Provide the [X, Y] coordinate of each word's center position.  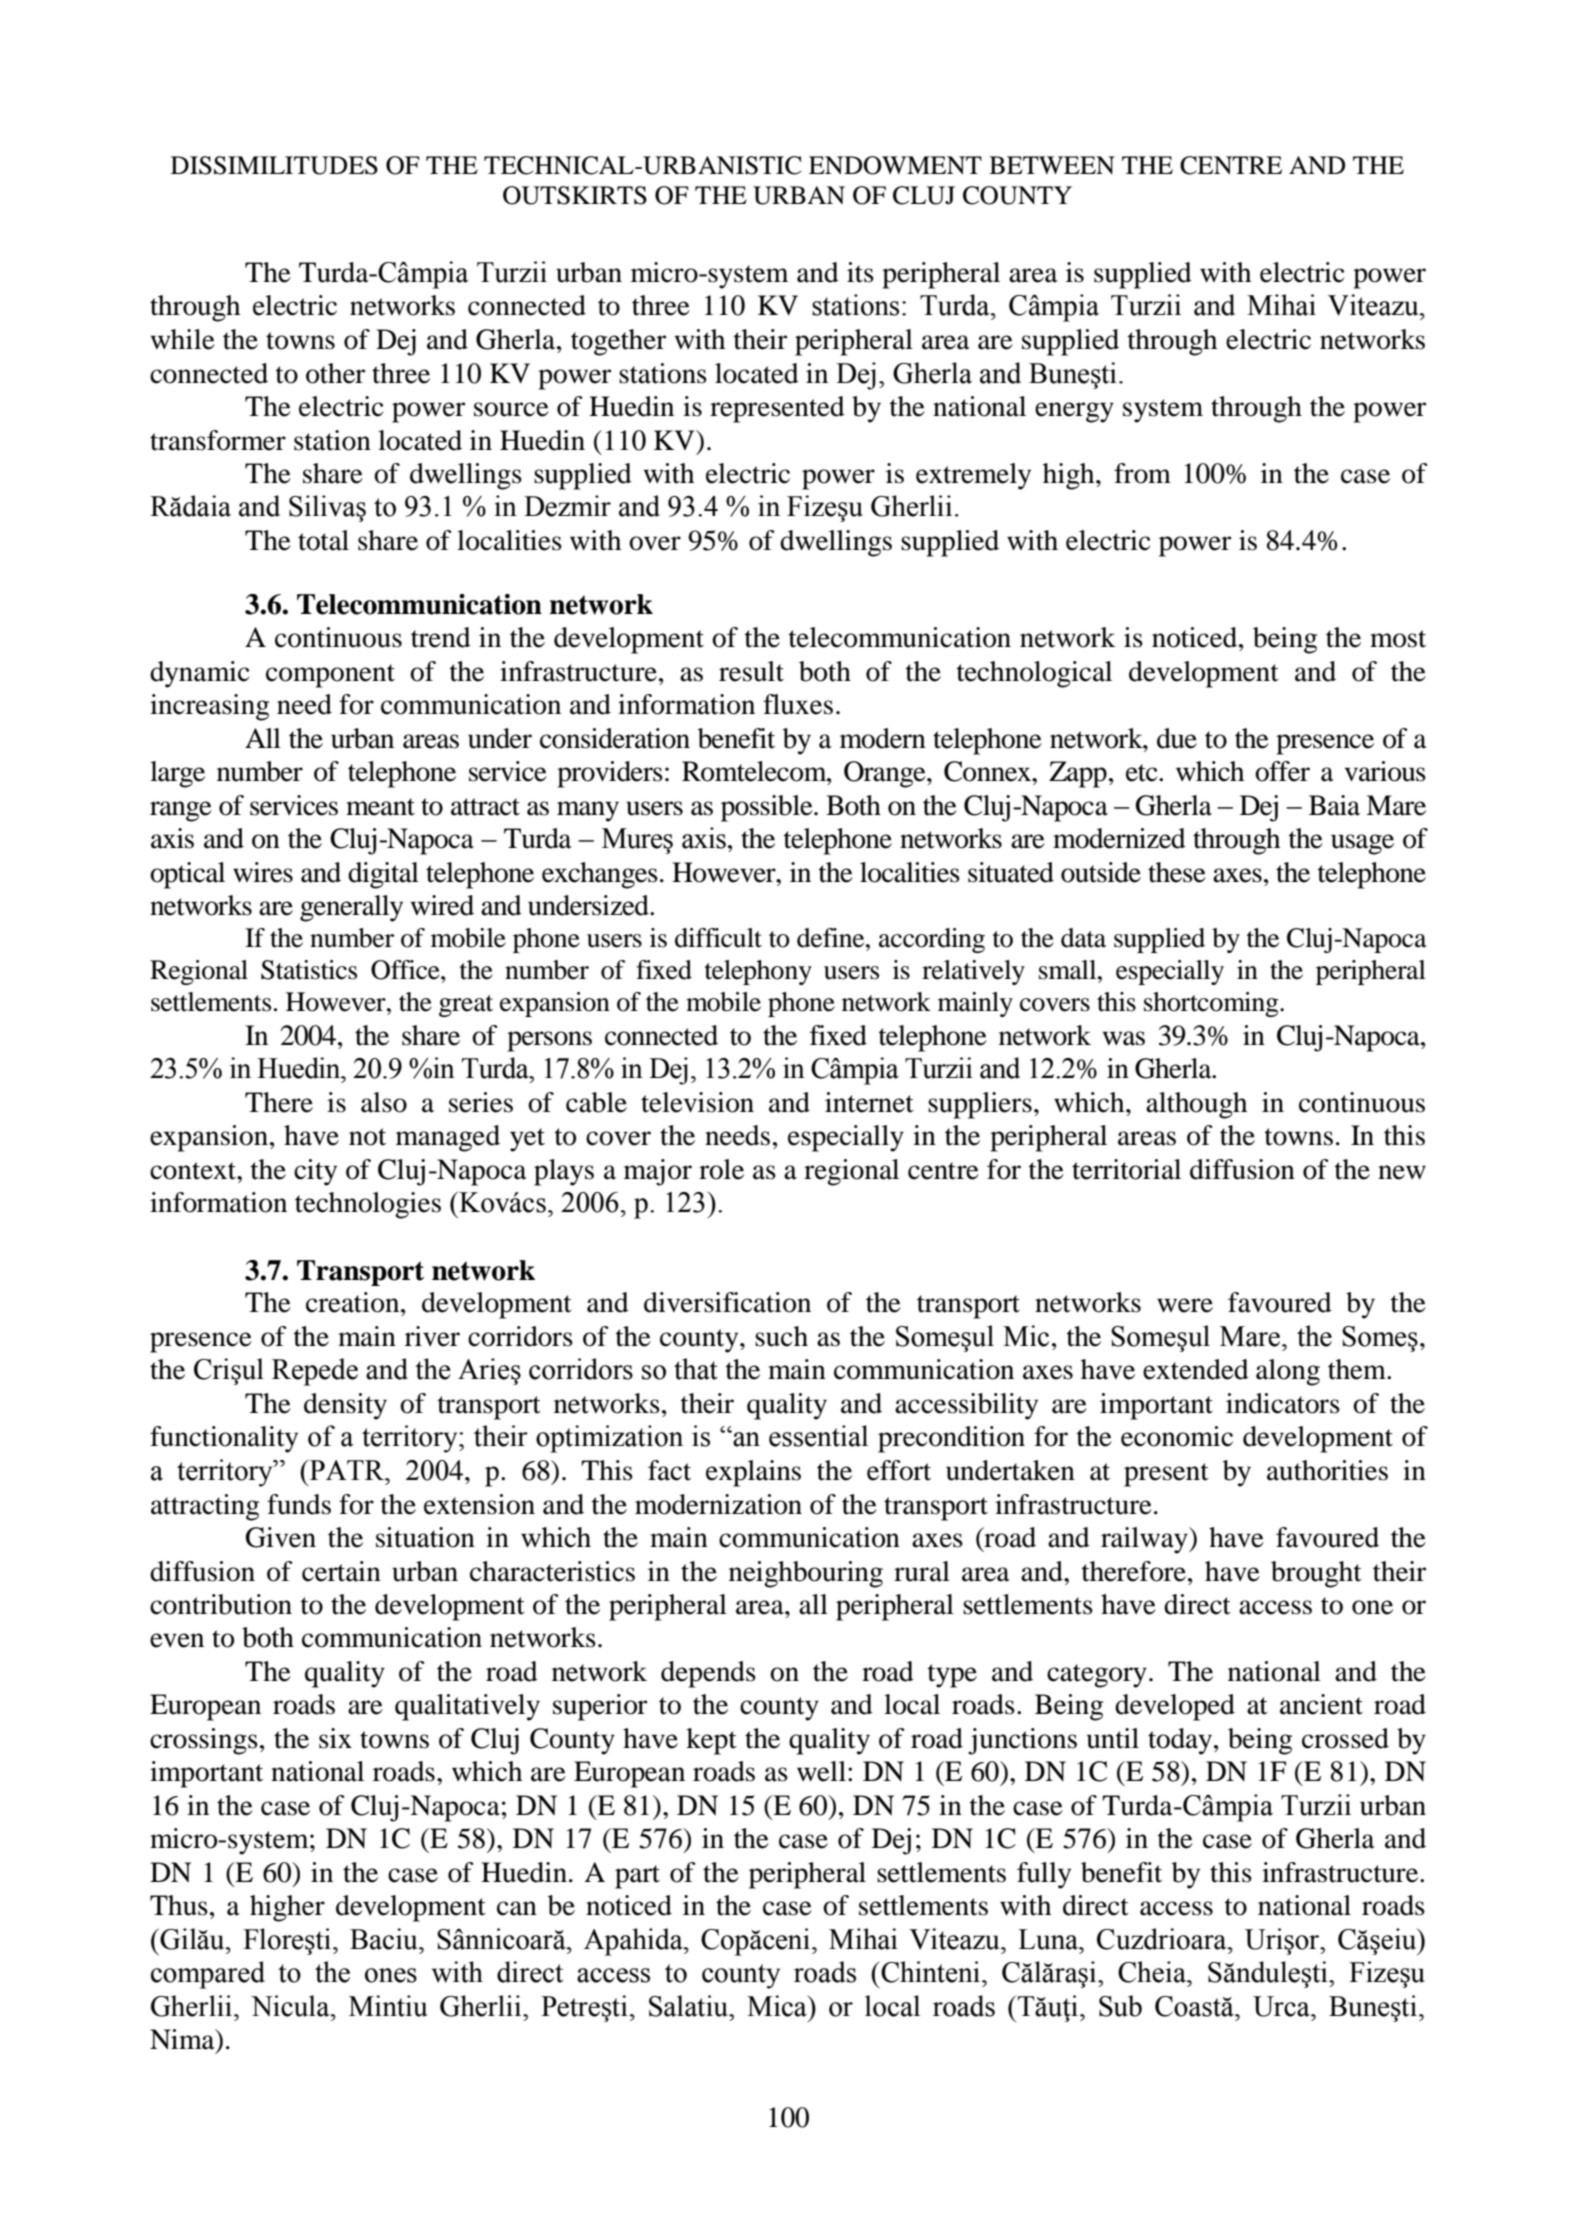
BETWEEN [1052, 165]
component [330, 676]
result [751, 671]
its [860, 272]
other [335, 373]
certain [341, 1571]
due [1177, 738]
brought [1316, 1574]
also [384, 1102]
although [1196, 1105]
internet [869, 1102]
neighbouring [806, 1574]
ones [391, 1975]
